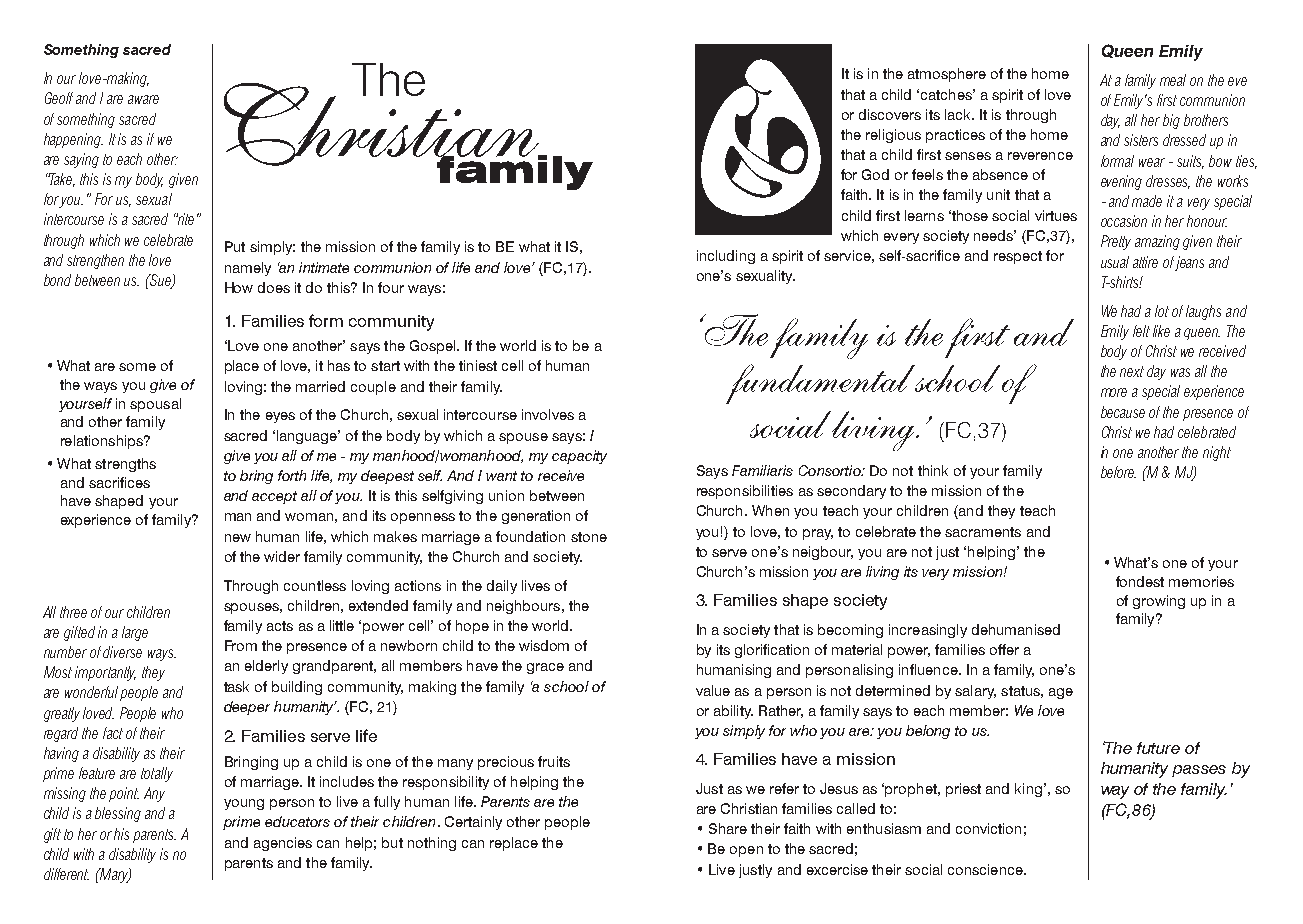 This image has width=1303, height=924. What do you see at coordinates (890, 114) in the image?
I see `discovers` at bounding box center [890, 114].
